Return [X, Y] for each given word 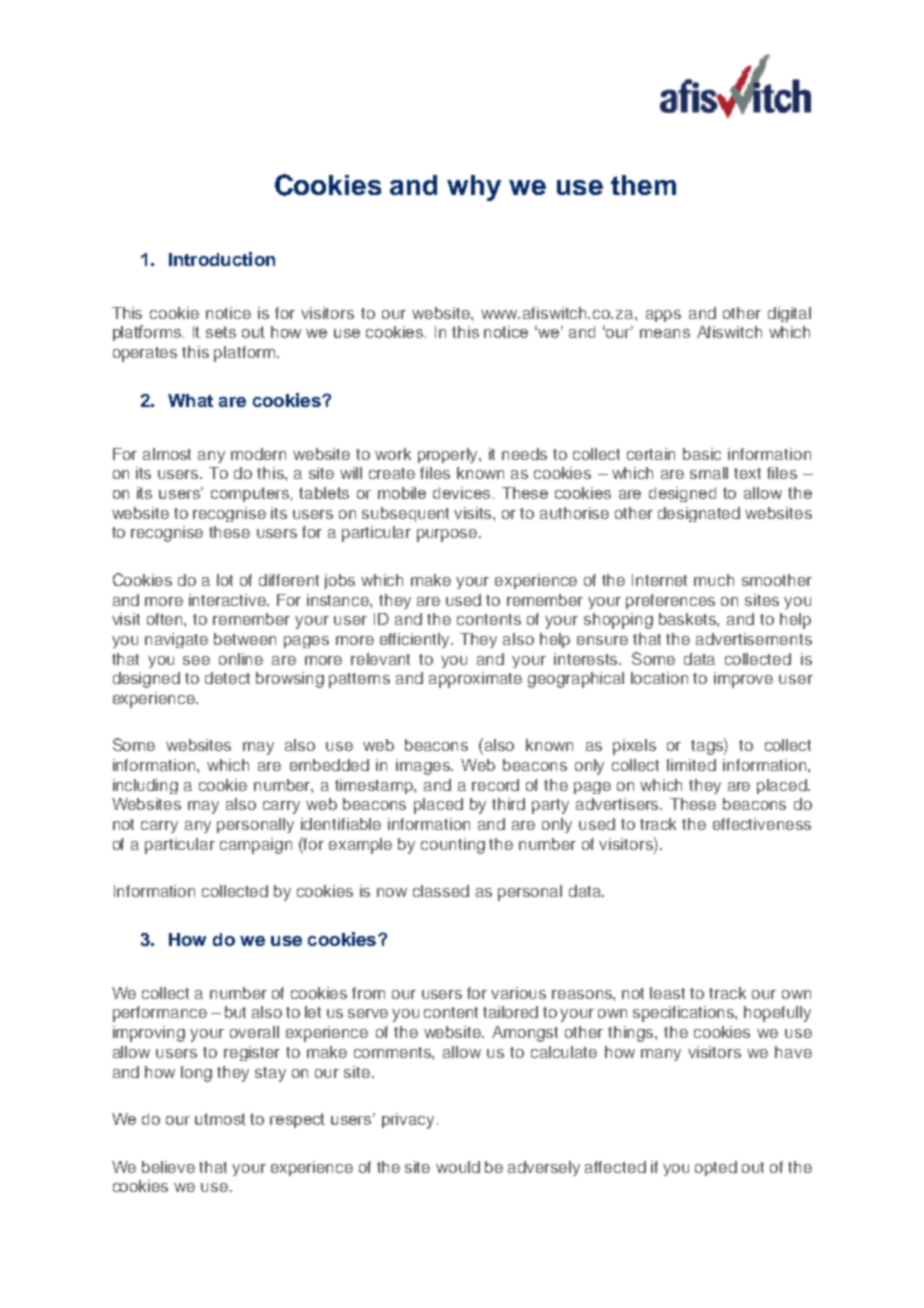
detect [227, 678]
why [474, 188]
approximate [475, 680]
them [643, 185]
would [458, 1167]
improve [743, 680]
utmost [220, 1119]
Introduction [222, 259]
